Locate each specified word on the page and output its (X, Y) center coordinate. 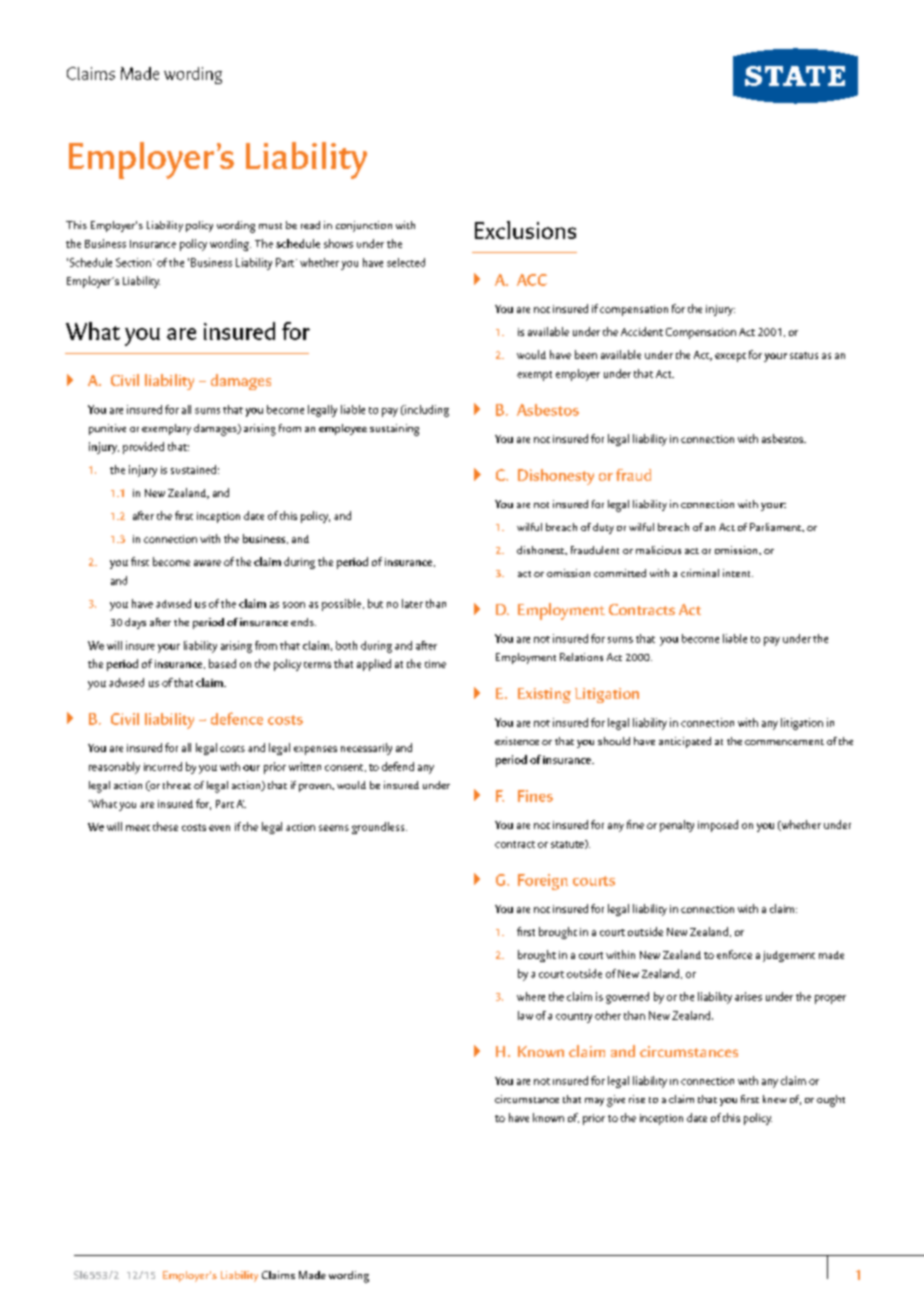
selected (406, 262)
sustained (193, 469)
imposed (718, 826)
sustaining (394, 430)
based (222, 663)
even (219, 828)
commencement (784, 742)
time (435, 664)
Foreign (543, 882)
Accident (642, 331)
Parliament (777, 527)
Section (133, 262)
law (525, 1015)
